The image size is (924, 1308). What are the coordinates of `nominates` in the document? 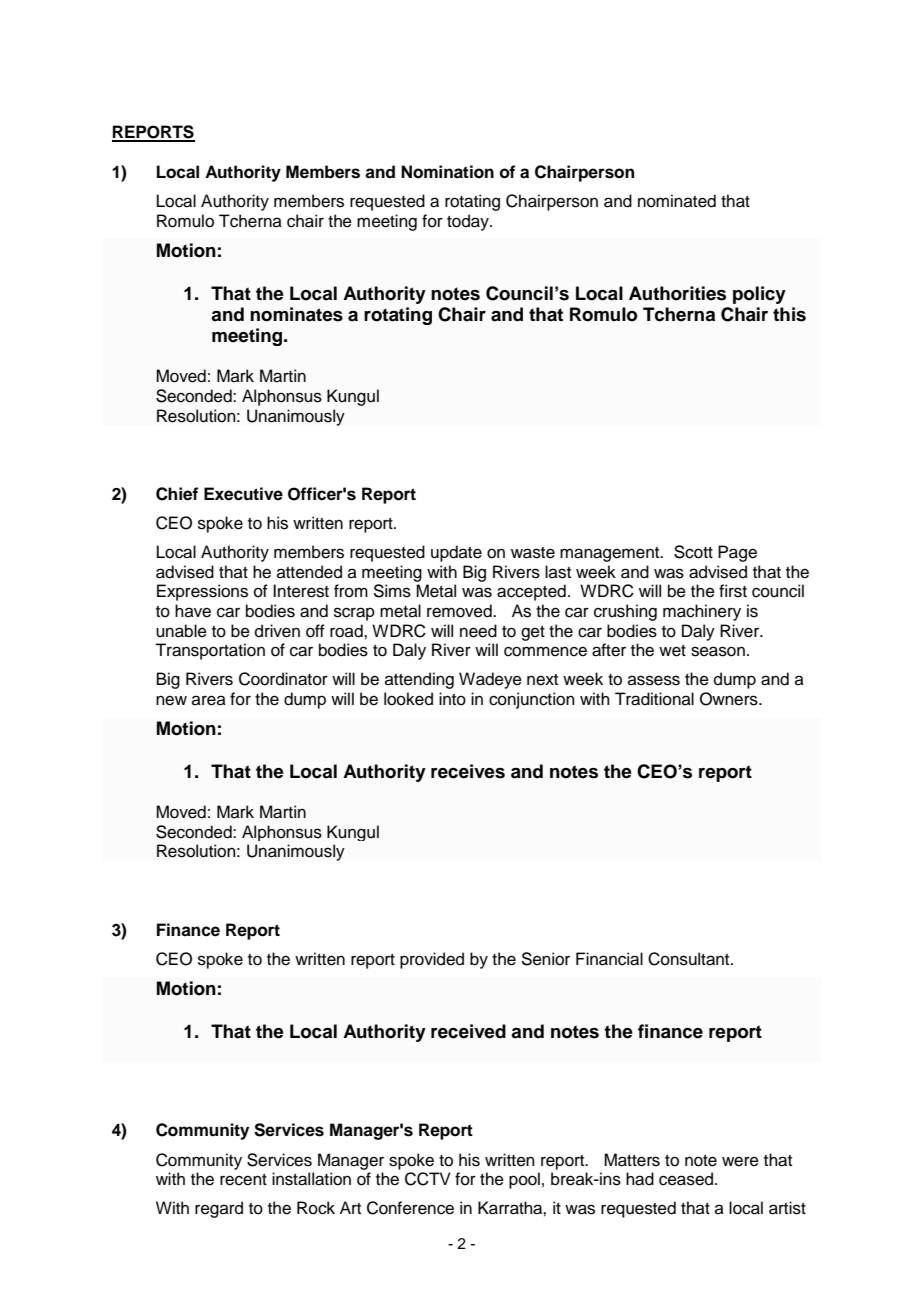 It's located at (296, 314).
